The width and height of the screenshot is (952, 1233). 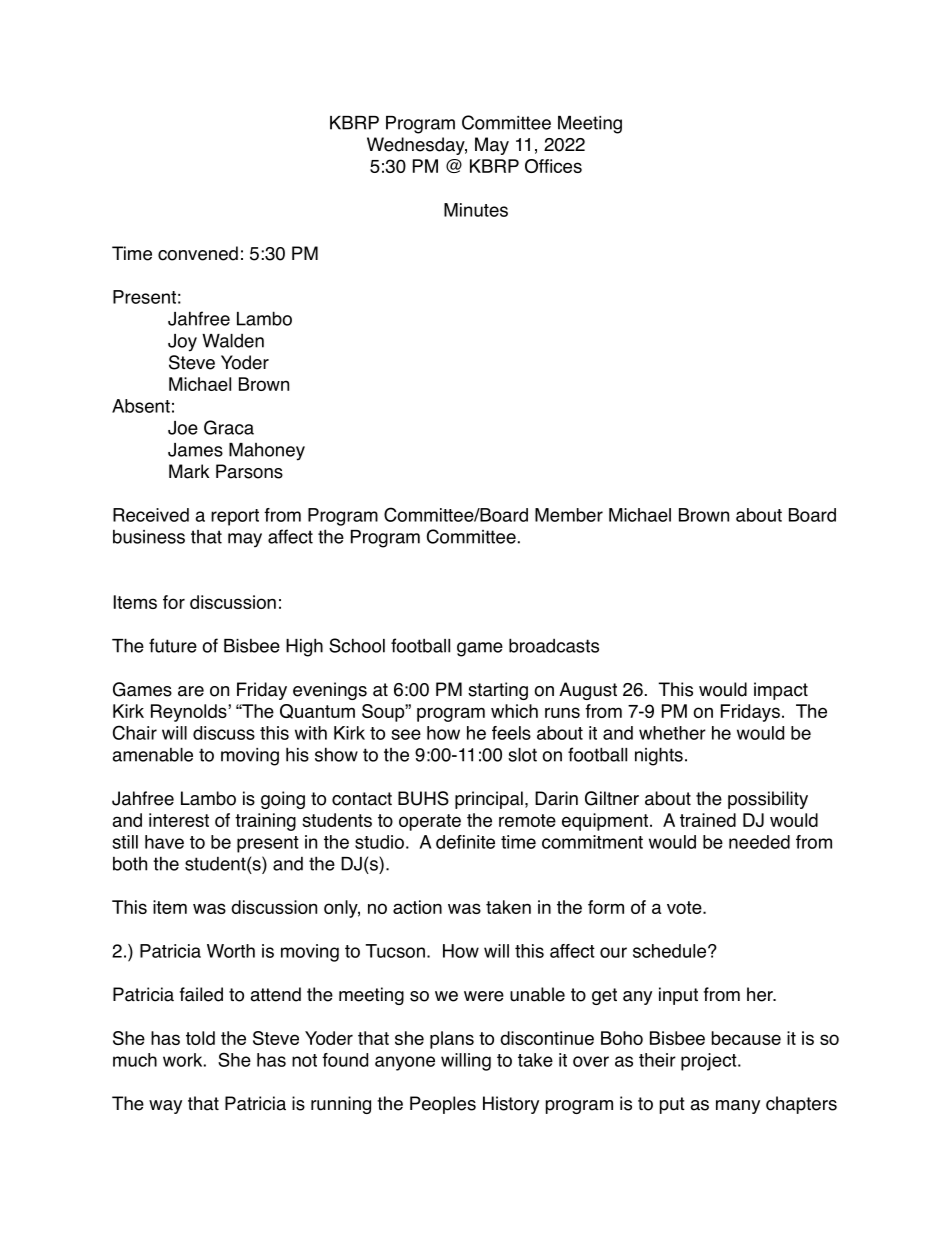 What do you see at coordinates (569, 515) in the screenshot?
I see `Member` at bounding box center [569, 515].
